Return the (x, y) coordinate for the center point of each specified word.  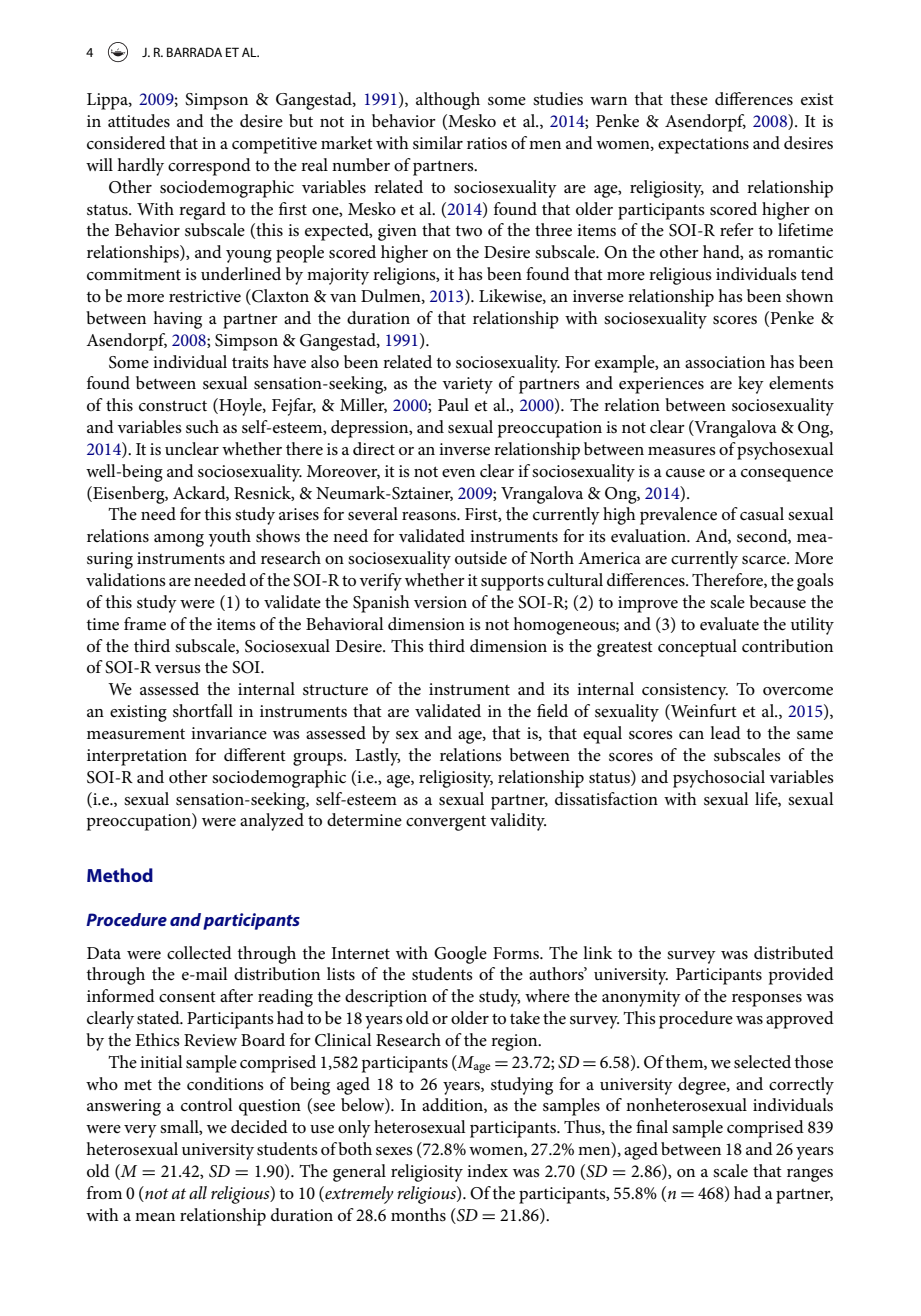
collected (199, 953)
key (751, 385)
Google (460, 955)
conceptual (697, 648)
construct (173, 406)
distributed (794, 953)
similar (438, 143)
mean (155, 1217)
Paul (453, 404)
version (440, 602)
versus (178, 669)
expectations (703, 145)
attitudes (139, 121)
